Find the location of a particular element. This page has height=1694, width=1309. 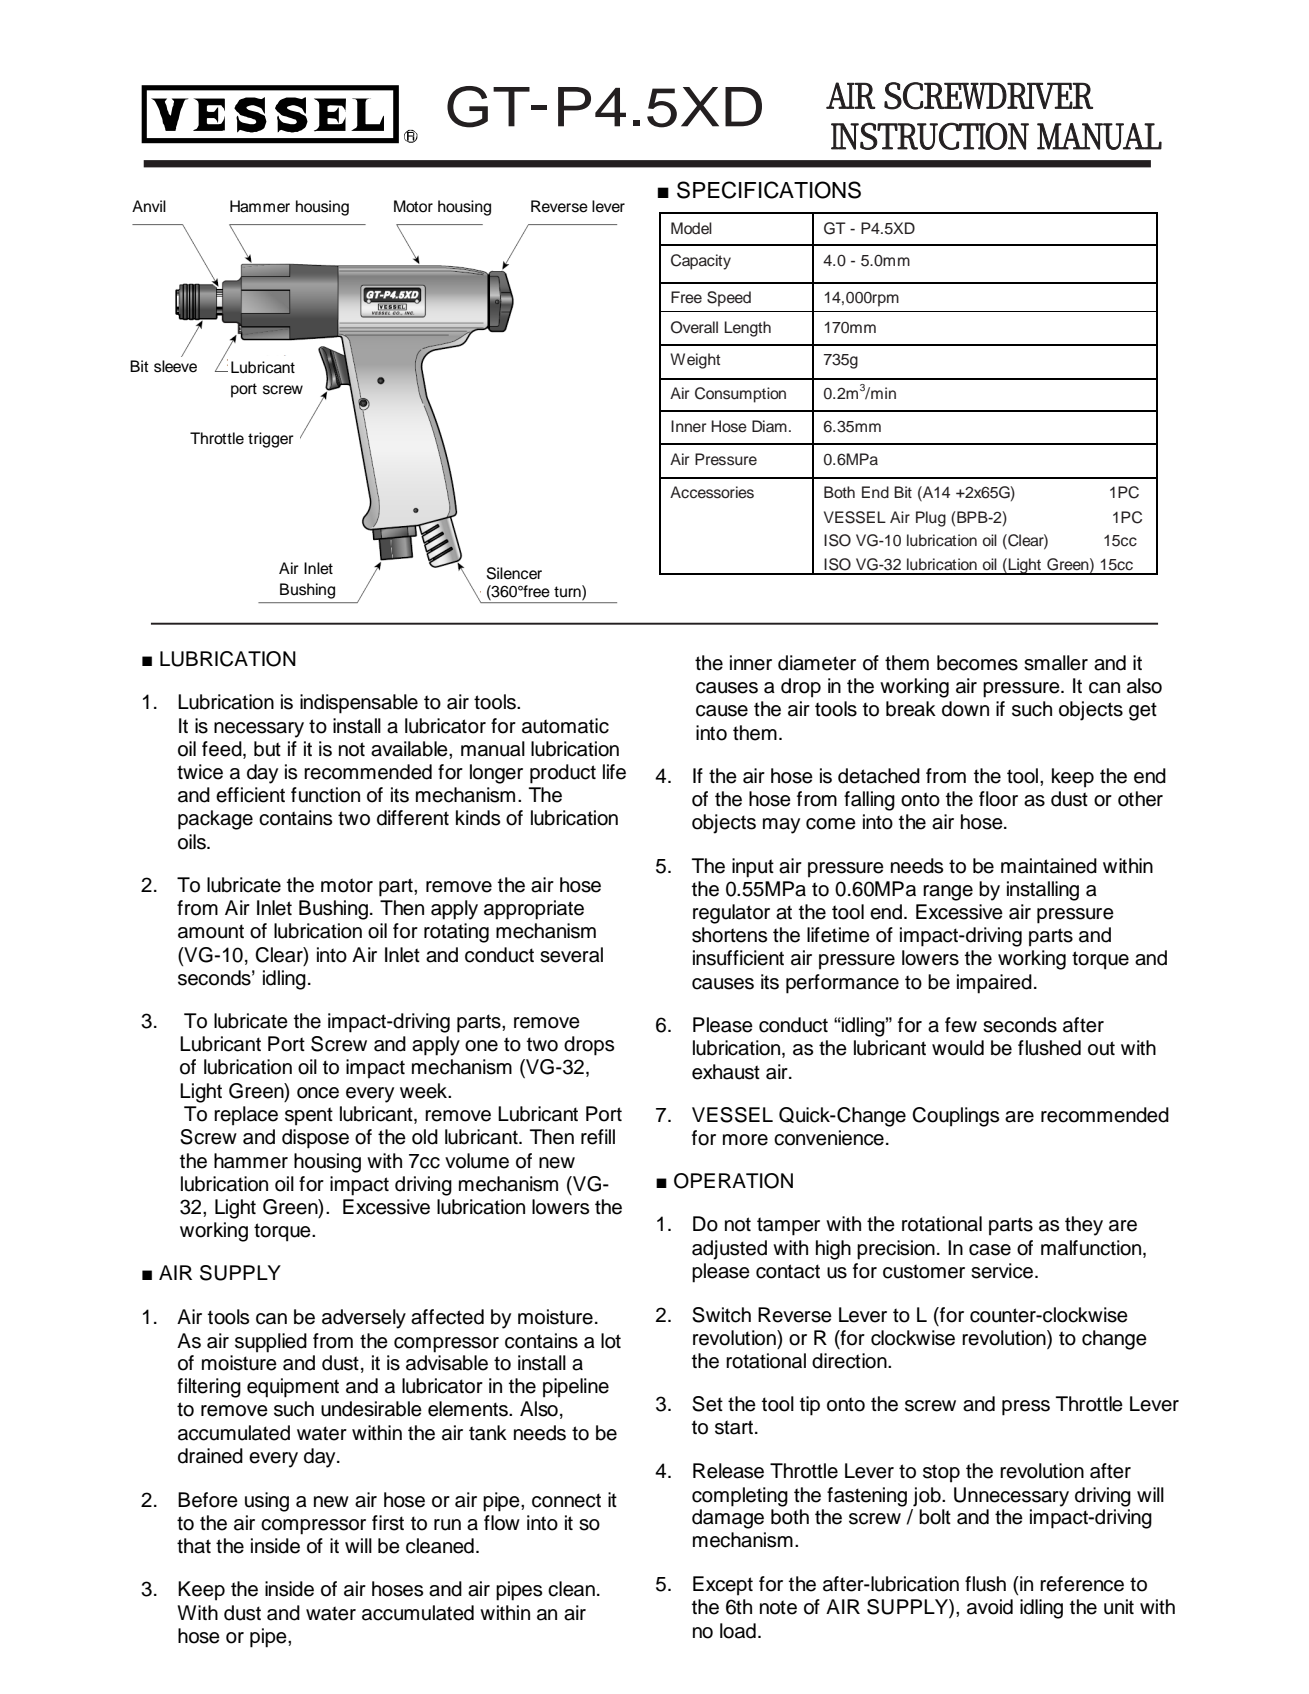

automatic is located at coordinates (565, 726).
